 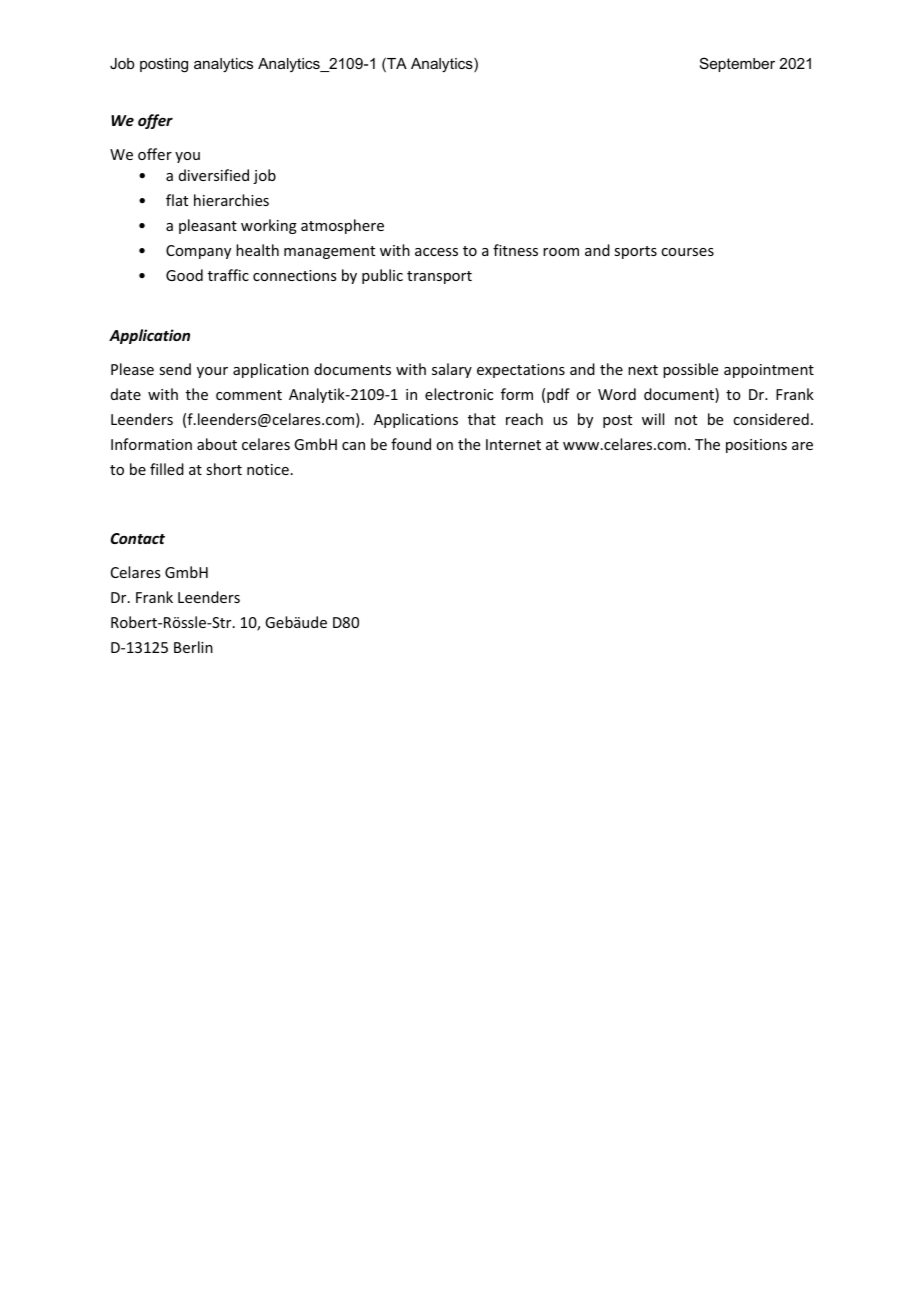 I want to click on September, so click(x=737, y=64).
